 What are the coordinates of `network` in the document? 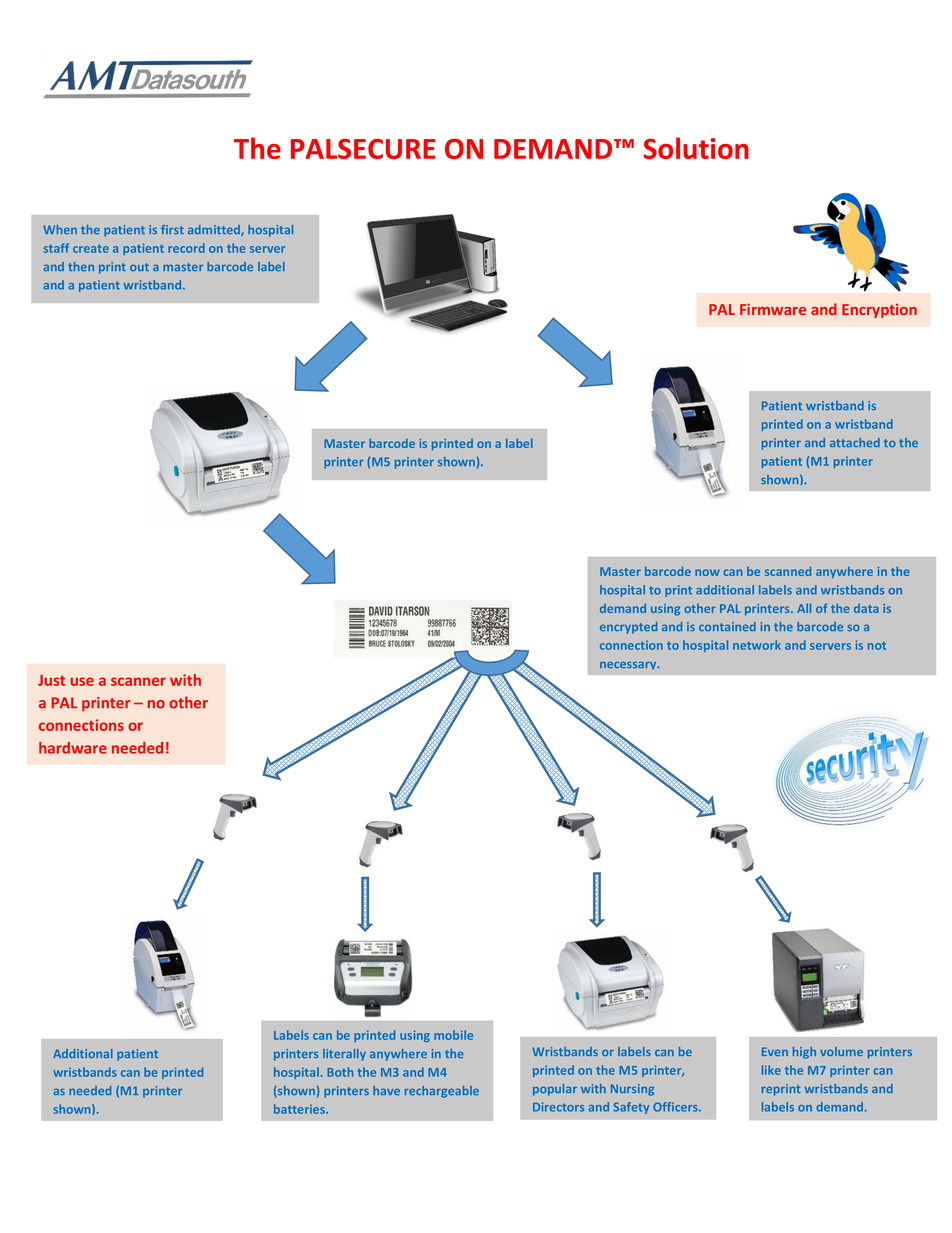 It's located at (757, 645).
